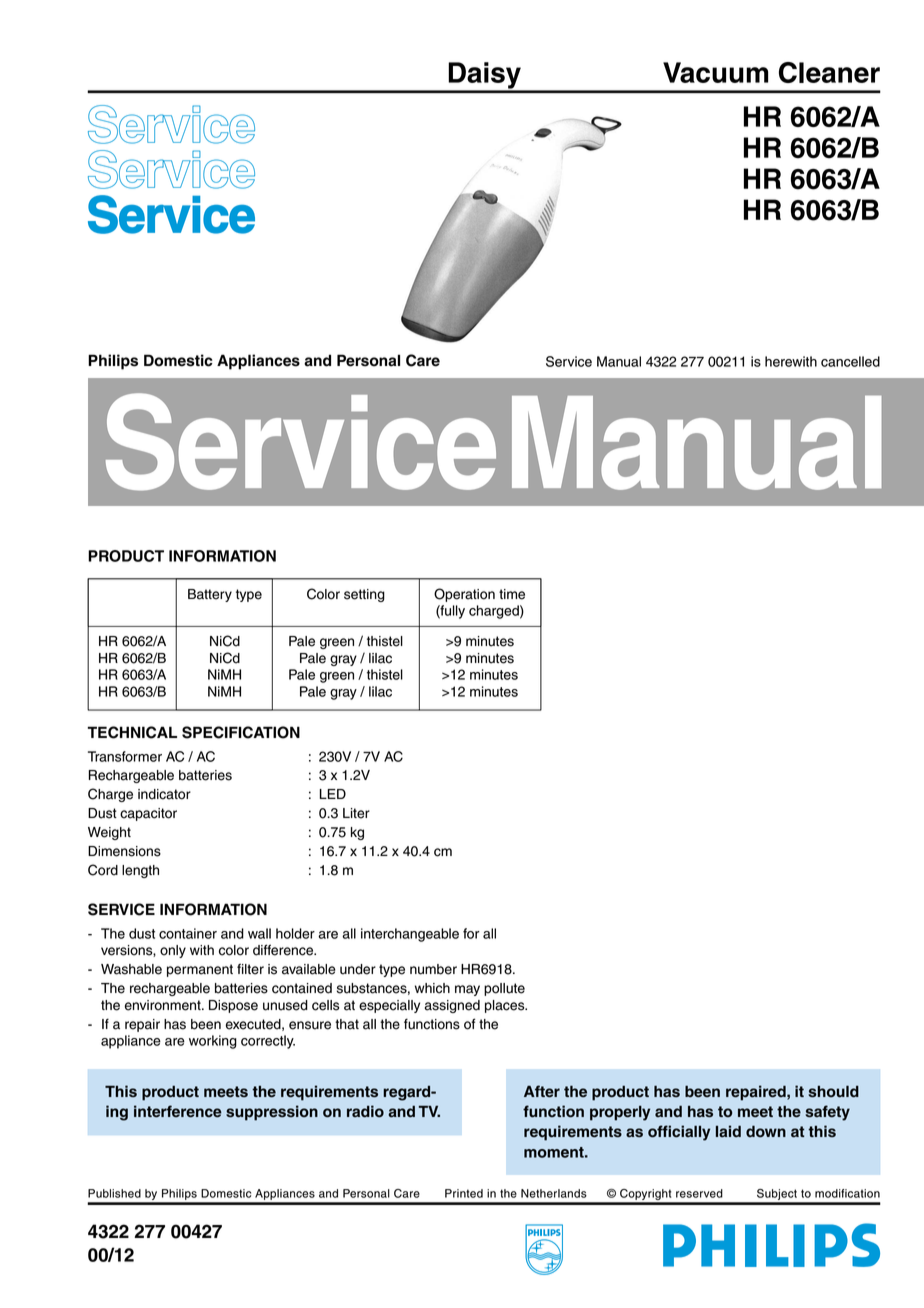  Describe the element at coordinates (850, 361) in the screenshot. I see `cancelled` at that location.
